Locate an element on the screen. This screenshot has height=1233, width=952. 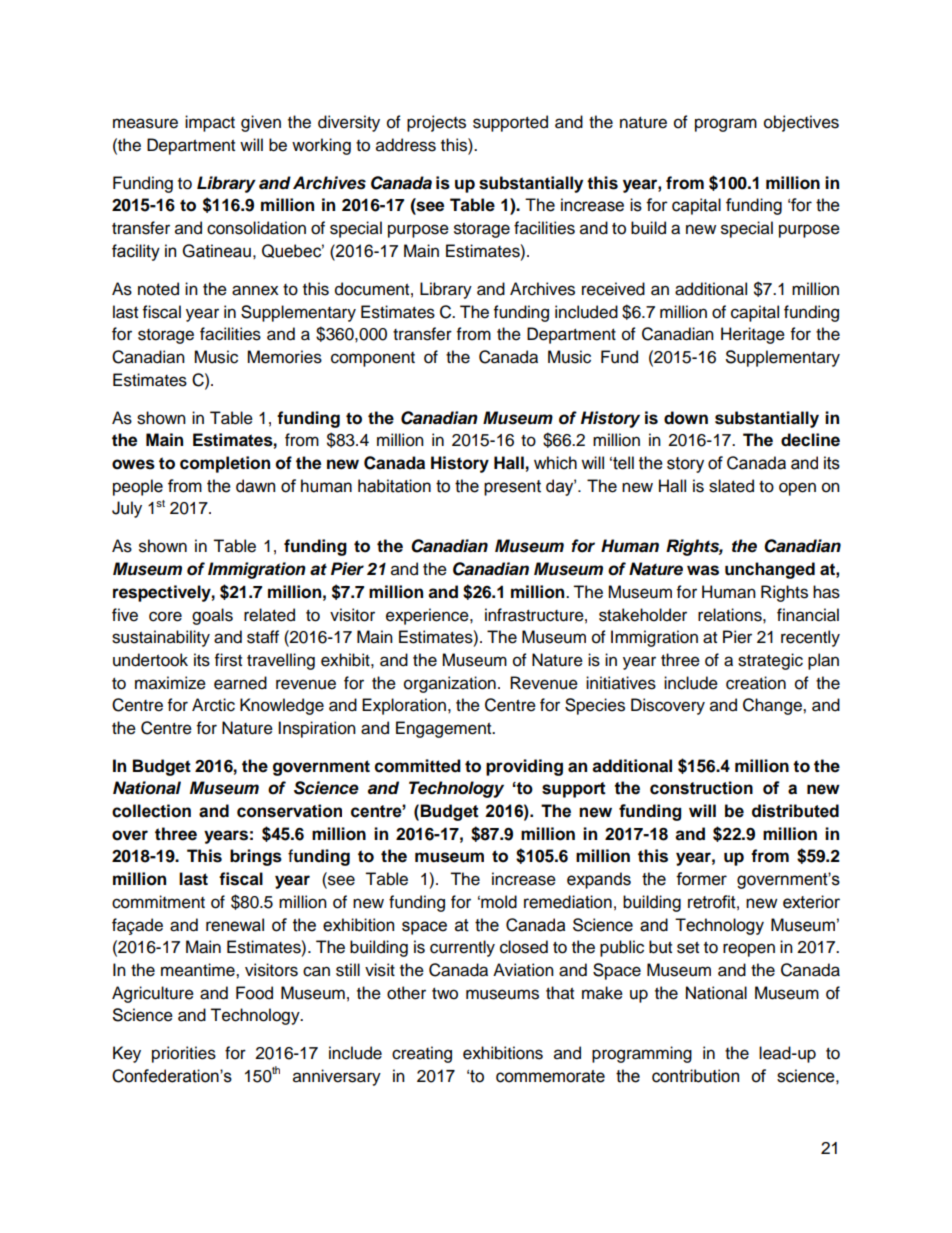
Arctic is located at coordinates (213, 705).
